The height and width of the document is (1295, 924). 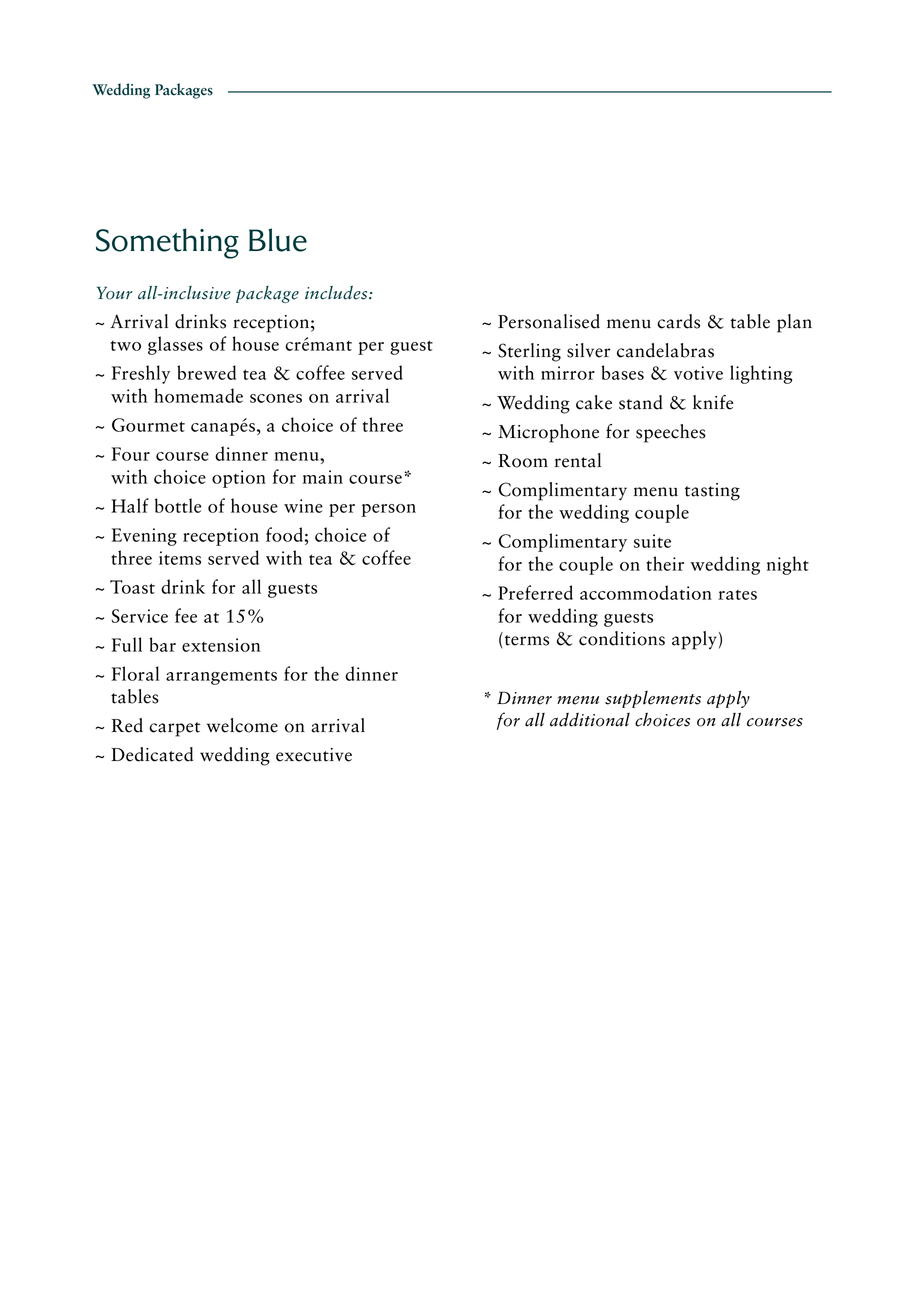 What do you see at coordinates (140, 616) in the document?
I see `Service` at bounding box center [140, 616].
